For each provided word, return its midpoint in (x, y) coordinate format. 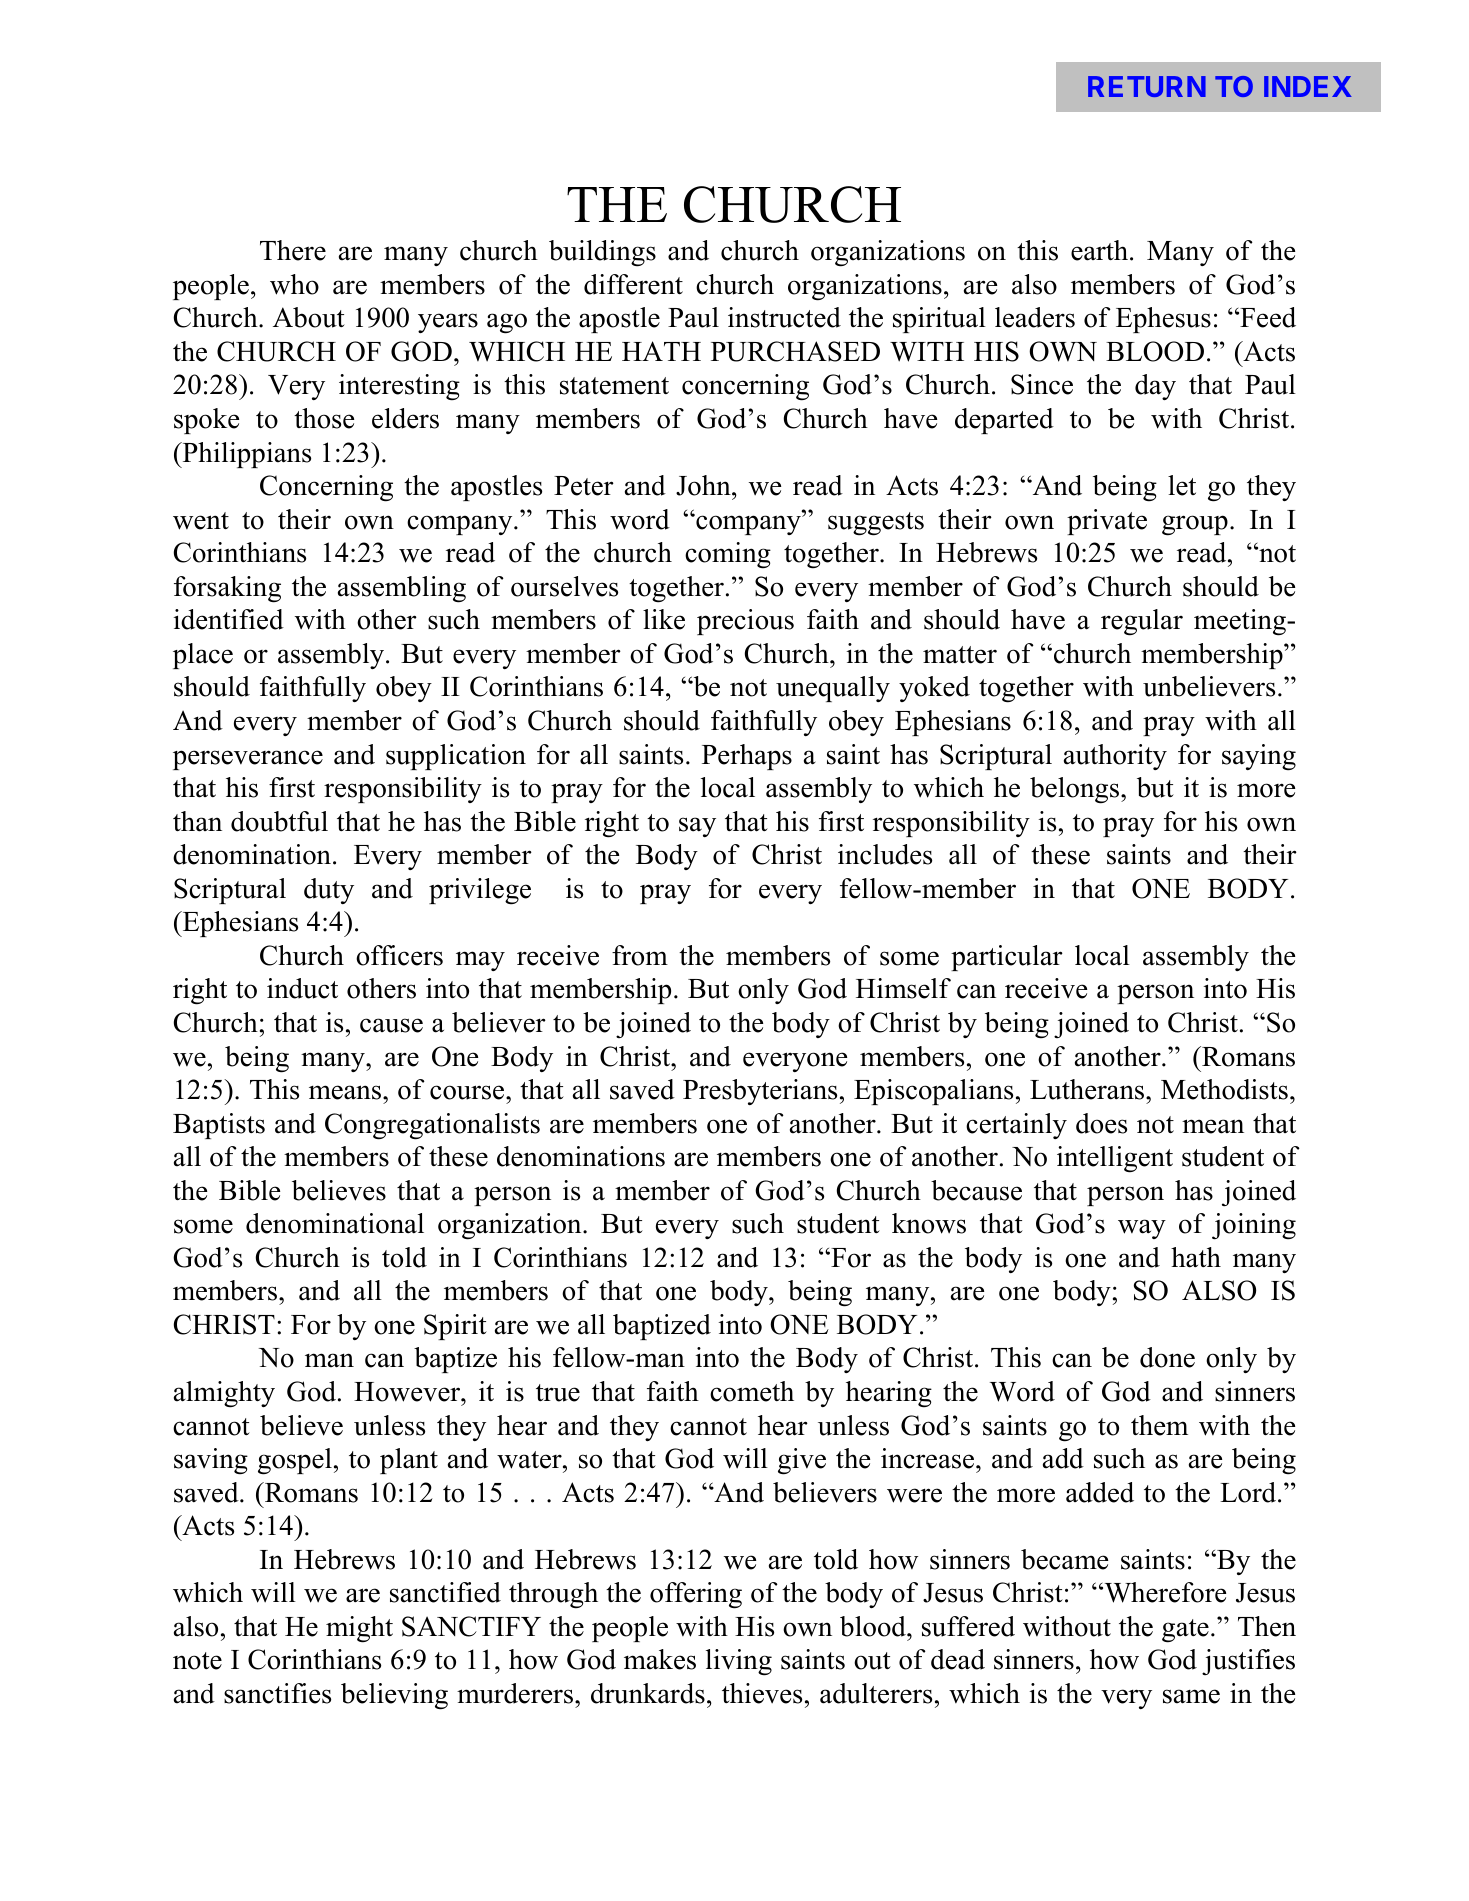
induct (302, 988)
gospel (295, 1461)
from (640, 955)
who (294, 284)
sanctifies (277, 1693)
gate (1185, 1631)
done (1167, 1357)
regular (1142, 622)
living (739, 1662)
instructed (784, 317)
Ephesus (1163, 320)
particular (1007, 958)
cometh (752, 1391)
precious (745, 622)
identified (229, 619)
